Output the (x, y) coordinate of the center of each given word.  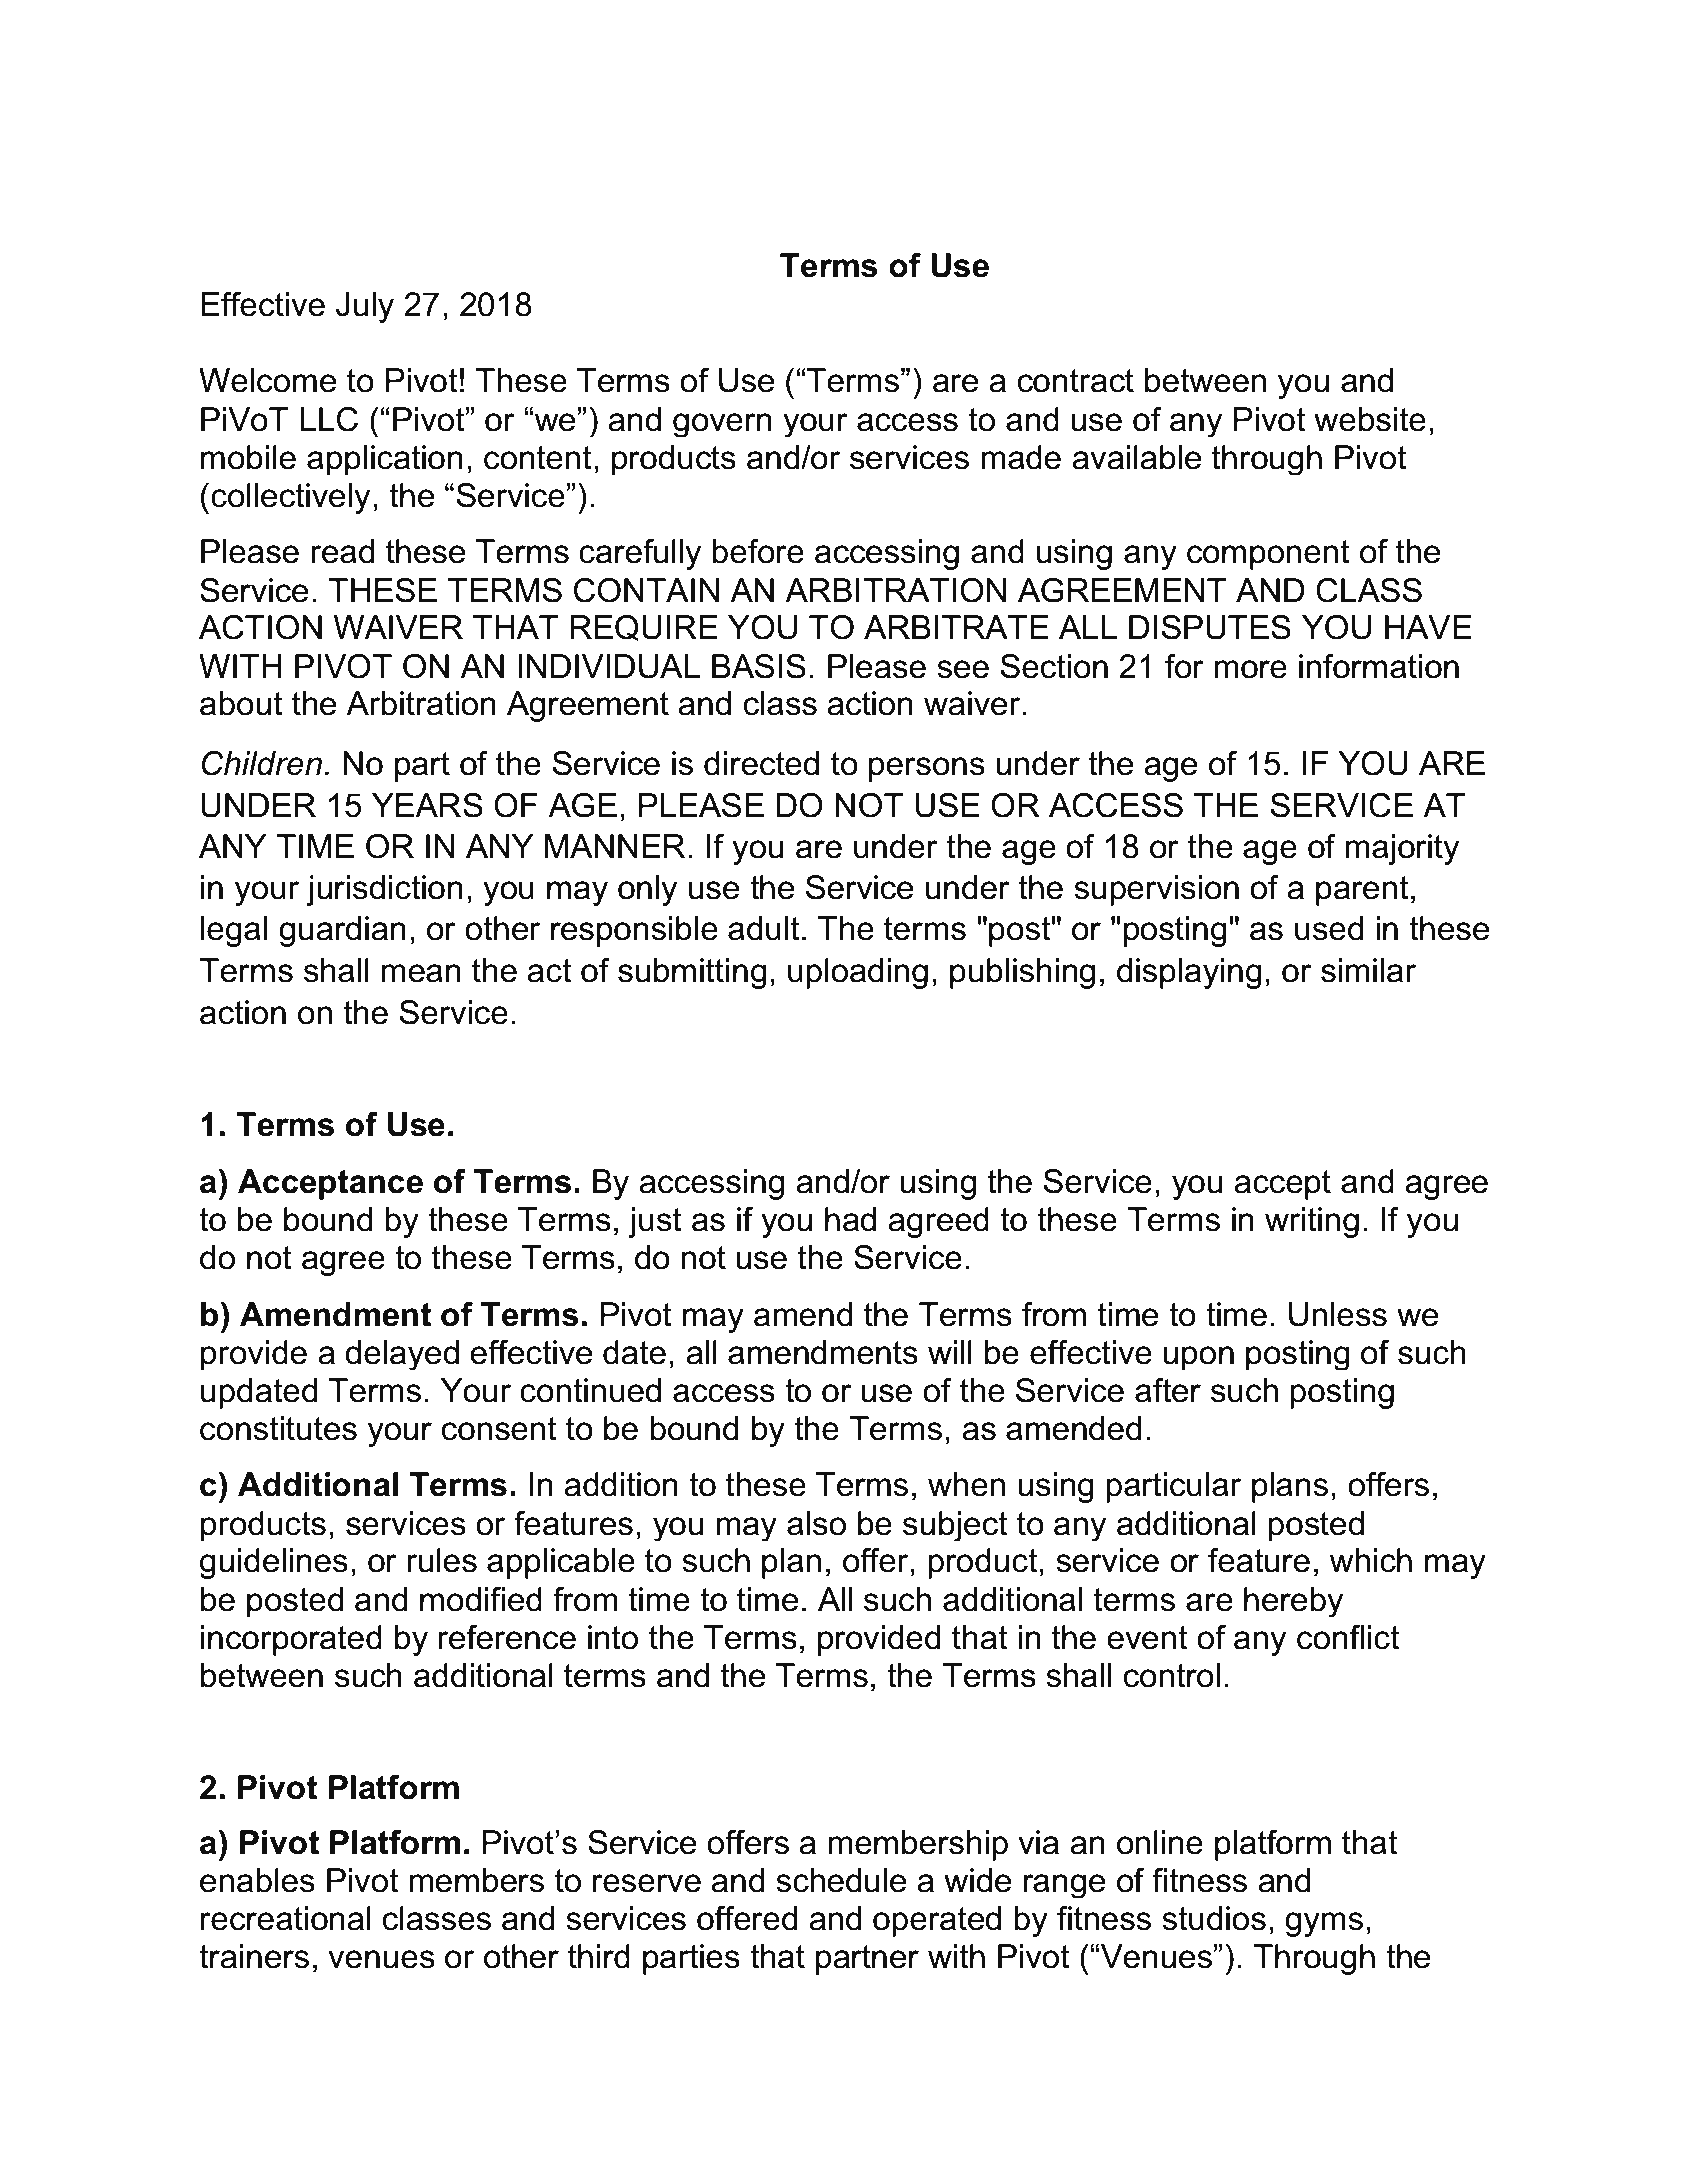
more (1250, 669)
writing (1312, 1222)
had (850, 1219)
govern (722, 425)
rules (442, 1560)
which (1371, 1560)
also (816, 1523)
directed (761, 763)
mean (421, 973)
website (1370, 419)
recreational (286, 1918)
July (365, 307)
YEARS (427, 805)
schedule (841, 1880)
